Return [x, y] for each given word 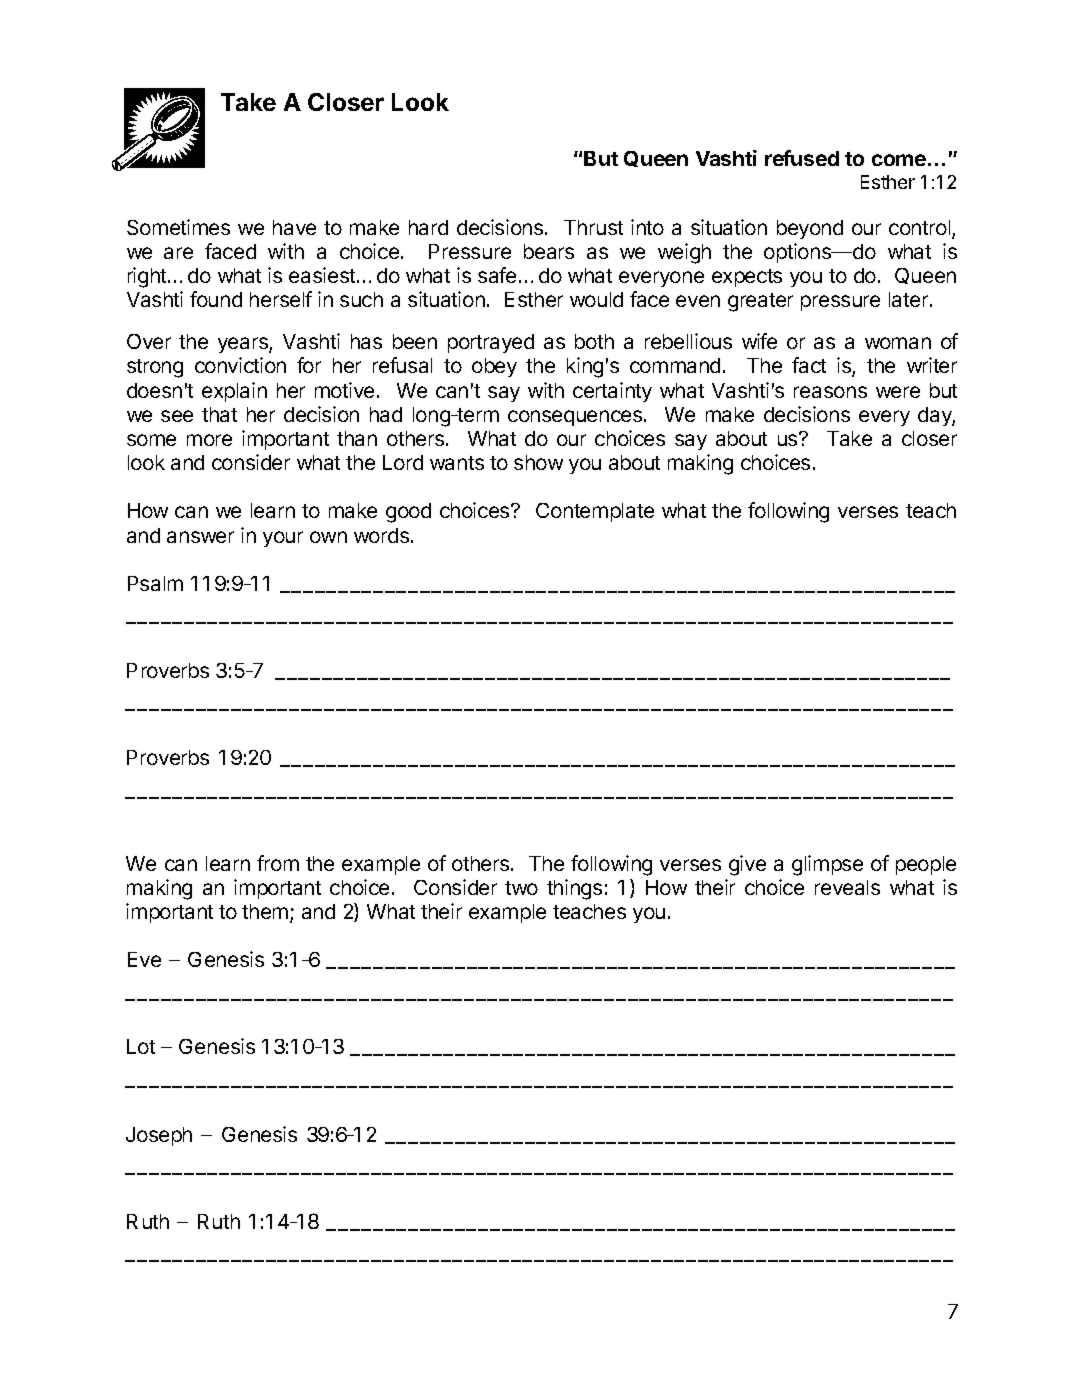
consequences [576, 418]
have [294, 227]
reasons [830, 392]
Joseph [159, 1136]
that [219, 414]
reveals [847, 887]
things [574, 889]
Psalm [155, 583]
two [521, 888]
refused [802, 158]
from [278, 863]
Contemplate [595, 512]
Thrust [593, 227]
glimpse [827, 865]
